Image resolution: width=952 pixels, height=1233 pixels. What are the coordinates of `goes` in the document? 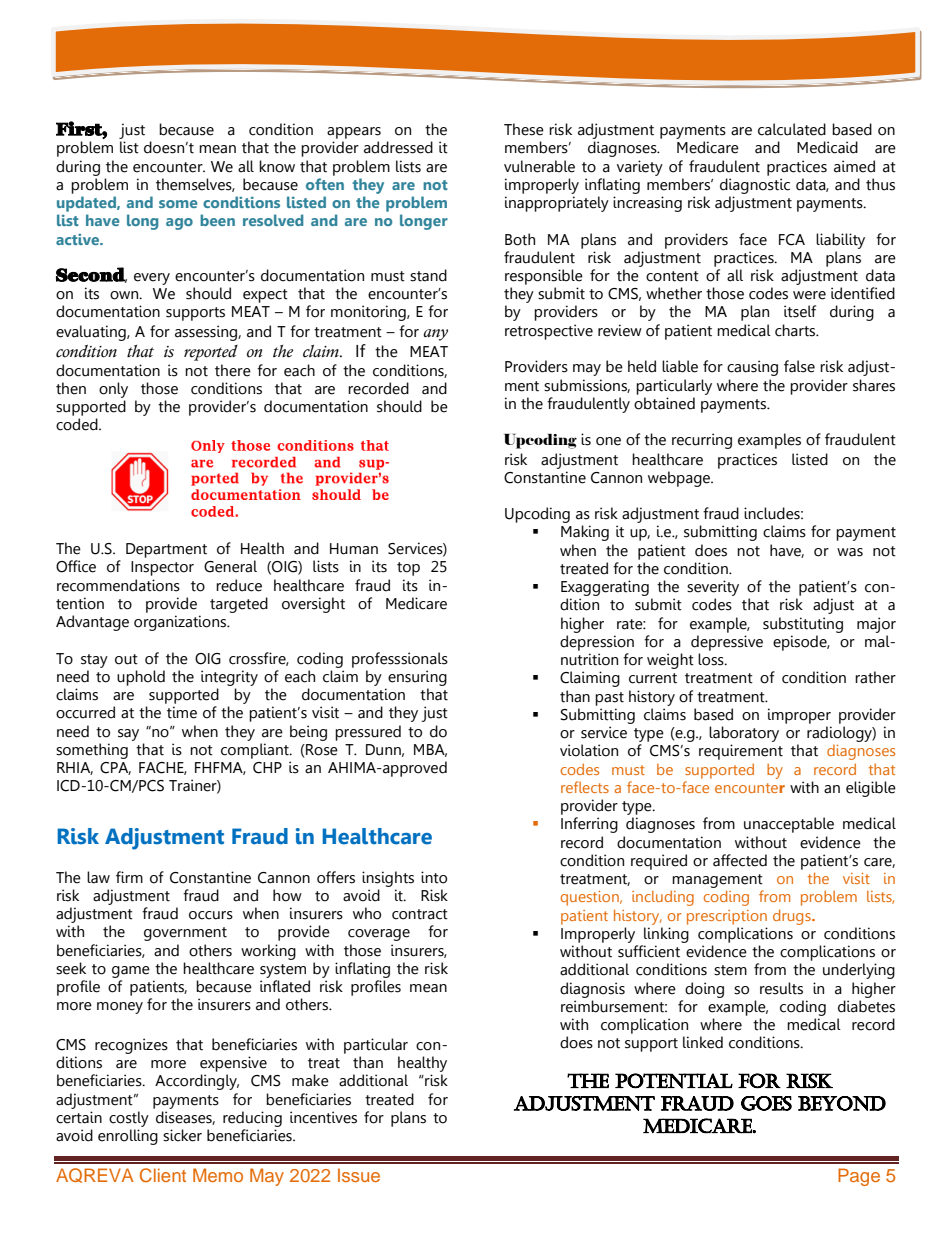 It's located at (766, 1103).
